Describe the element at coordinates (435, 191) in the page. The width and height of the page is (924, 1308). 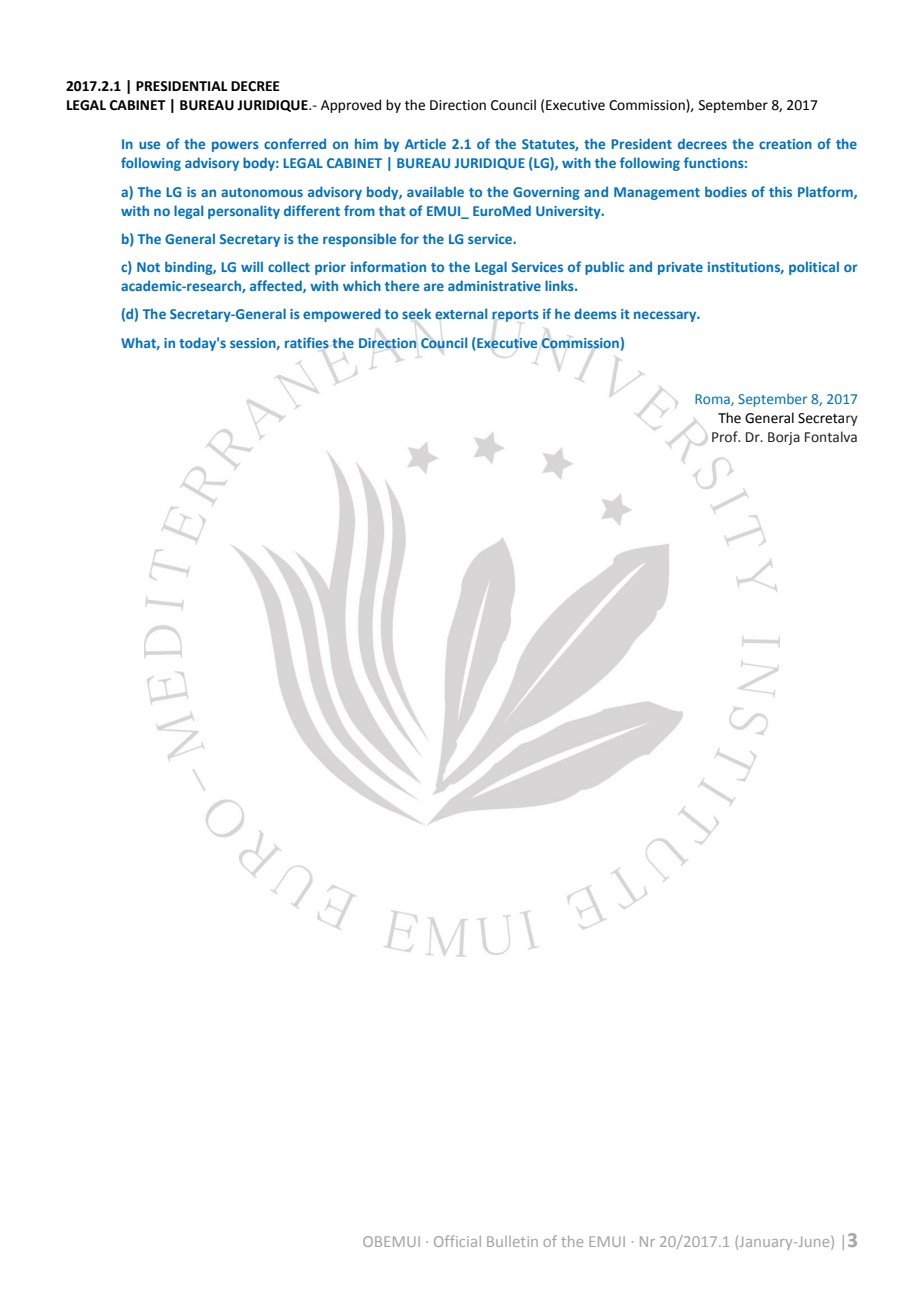
I see `available` at that location.
